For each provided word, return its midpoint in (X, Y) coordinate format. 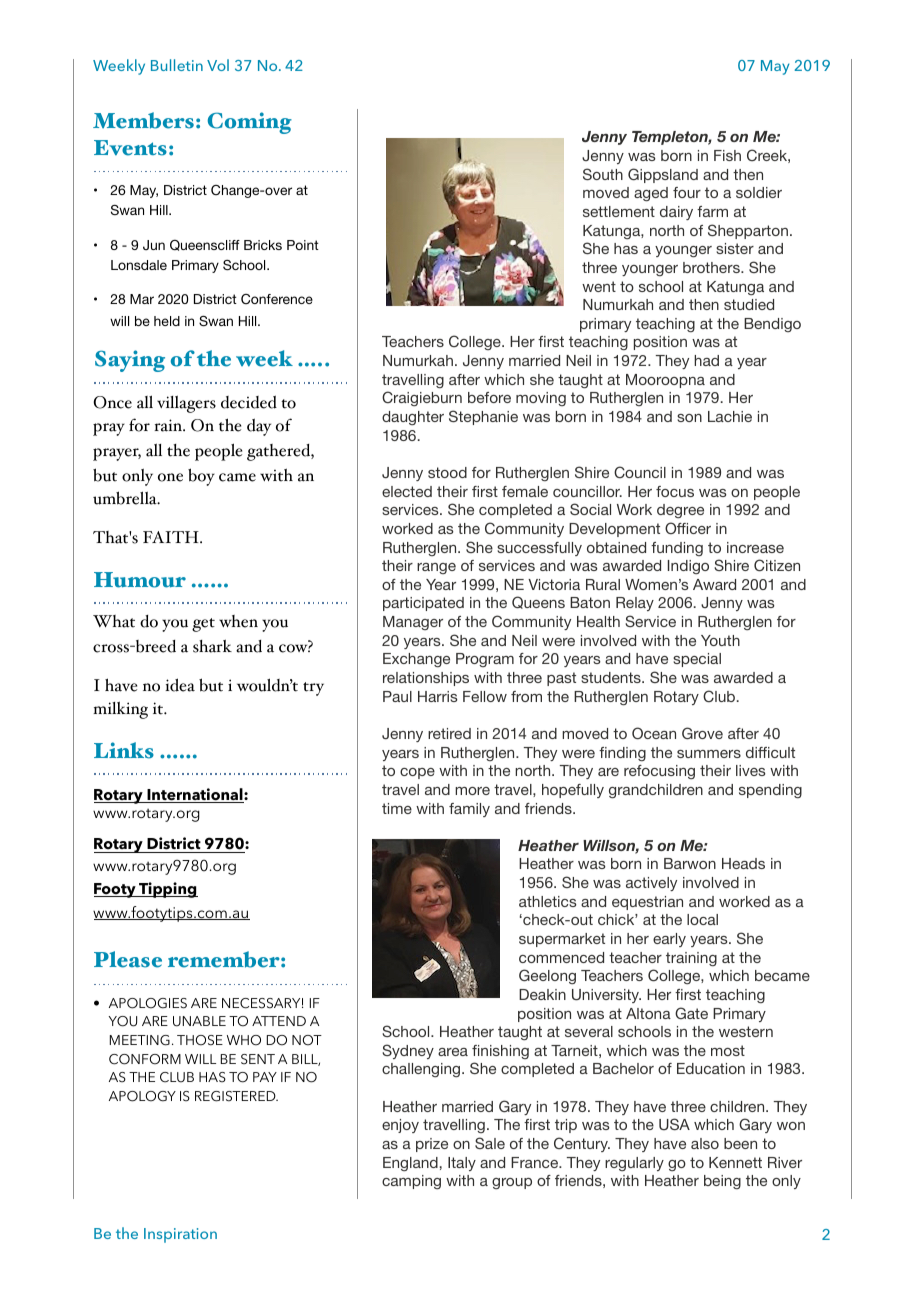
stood (447, 472)
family (469, 810)
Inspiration (180, 1235)
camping (411, 1182)
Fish (727, 155)
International (195, 795)
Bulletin (177, 65)
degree (680, 511)
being (722, 1182)
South (603, 174)
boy (201, 477)
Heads (743, 863)
